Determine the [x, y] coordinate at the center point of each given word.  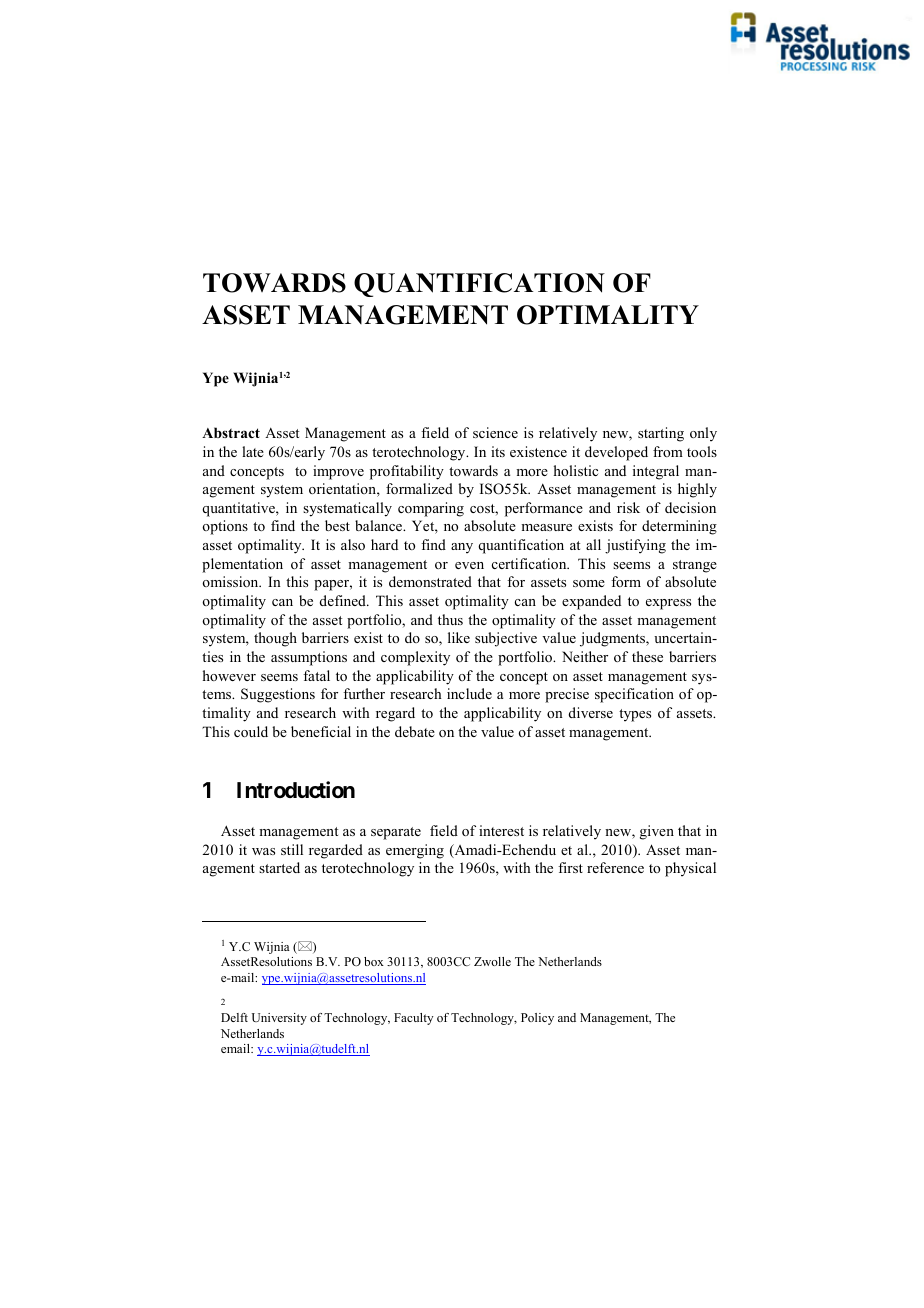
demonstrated [430, 581]
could [251, 731]
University [279, 1019]
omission [231, 581]
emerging [415, 851]
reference [615, 867]
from [668, 451]
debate [415, 731]
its [498, 451]
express [668, 604]
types [635, 715]
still [292, 849]
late [253, 451]
